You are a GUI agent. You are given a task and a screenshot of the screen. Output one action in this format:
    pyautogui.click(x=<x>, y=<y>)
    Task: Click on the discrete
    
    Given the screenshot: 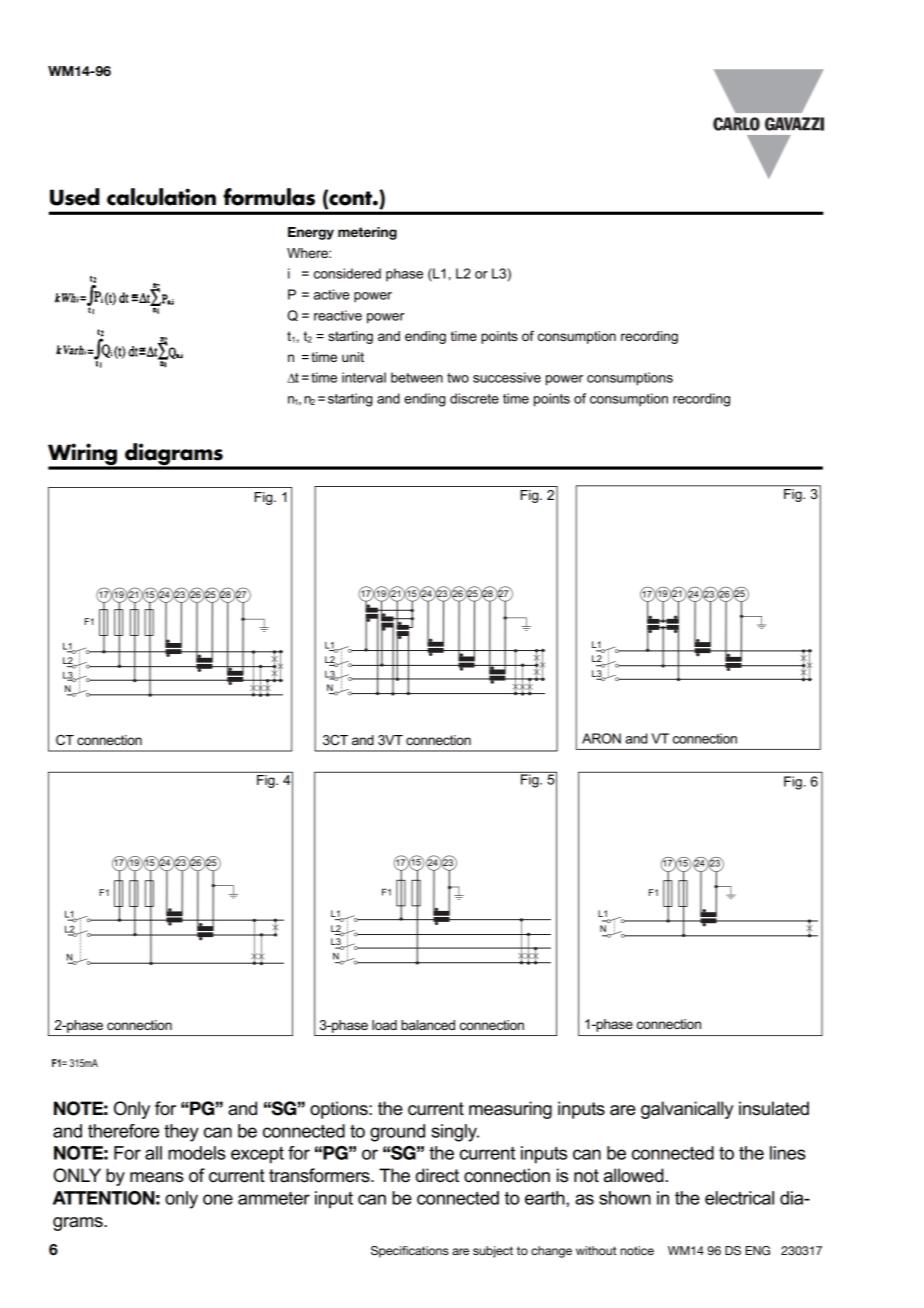 What is the action you would take?
    pyautogui.click(x=474, y=398)
